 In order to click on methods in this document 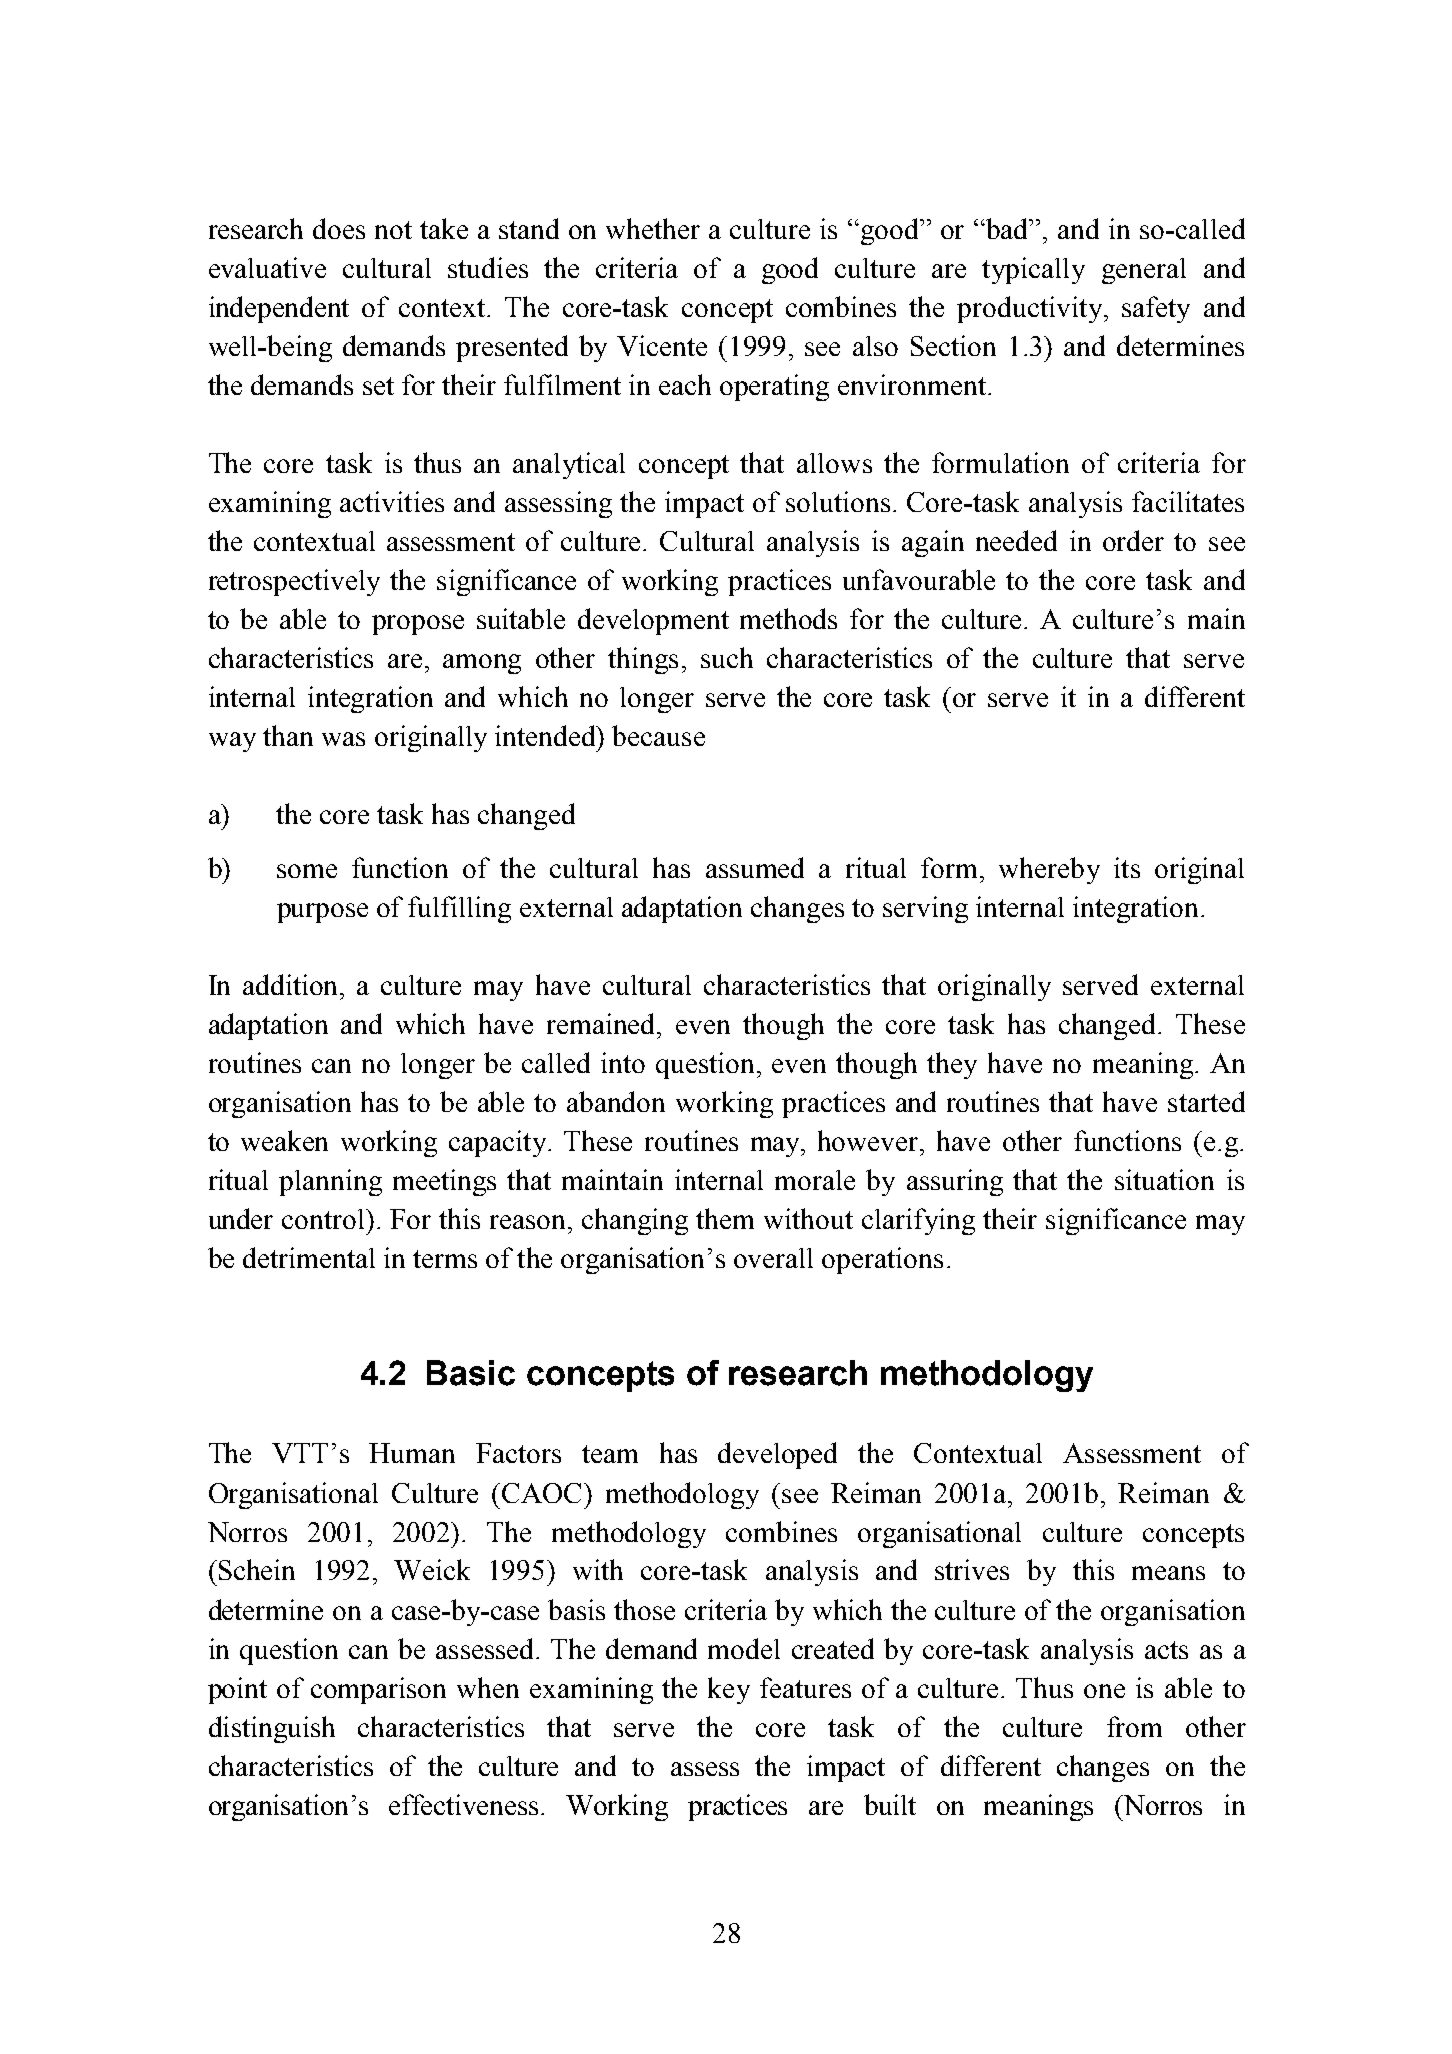, I will do `click(788, 618)`.
